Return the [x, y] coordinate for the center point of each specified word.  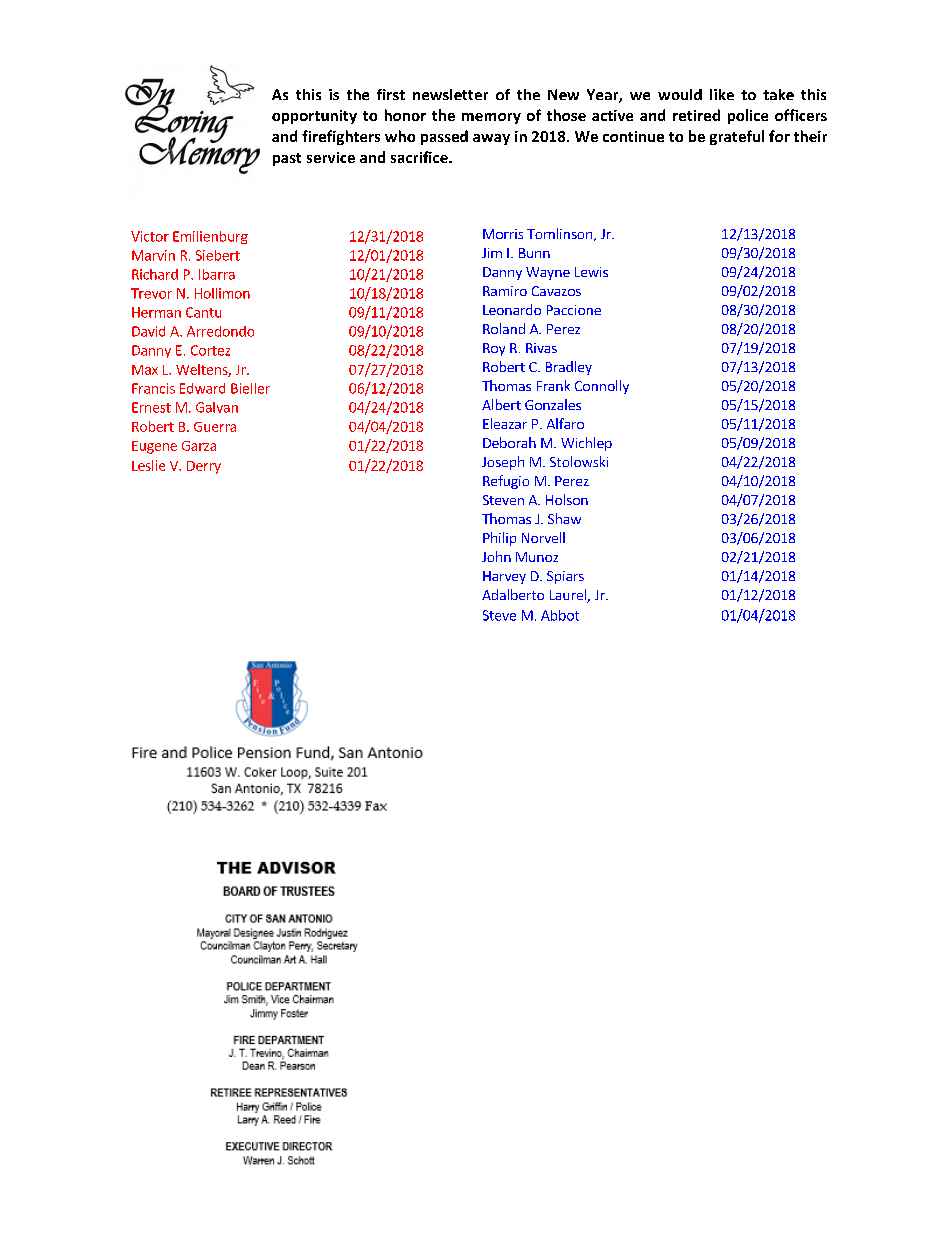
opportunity [314, 117]
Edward [202, 388]
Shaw [564, 518]
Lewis [591, 272]
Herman [156, 312]
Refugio [506, 482]
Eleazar [505, 423]
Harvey [504, 577]
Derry [204, 467]
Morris [503, 234]
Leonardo [512, 309]
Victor [150, 236]
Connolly [602, 387]
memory [491, 118]
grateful [737, 137]
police [748, 116]
